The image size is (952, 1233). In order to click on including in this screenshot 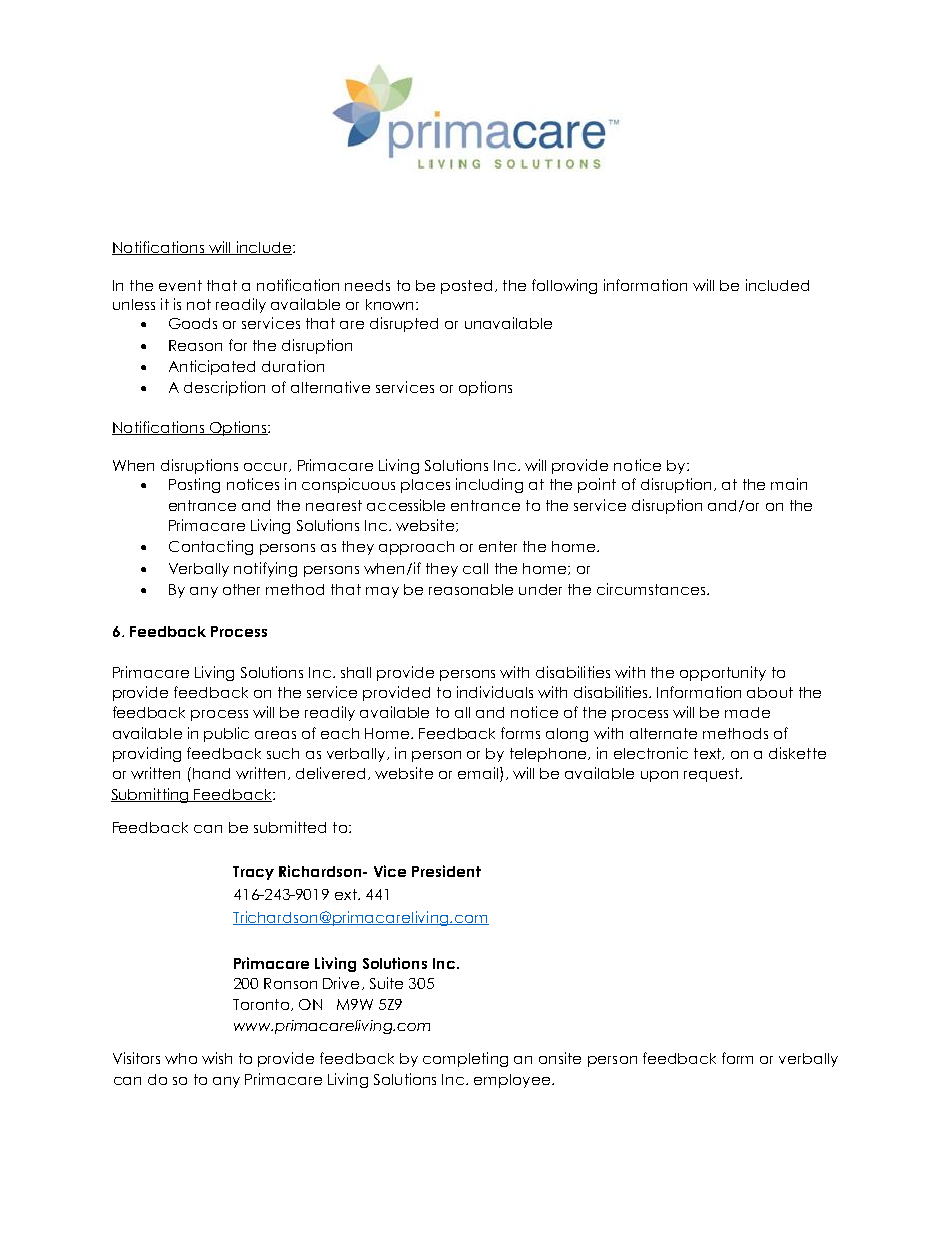, I will do `click(489, 485)`.
